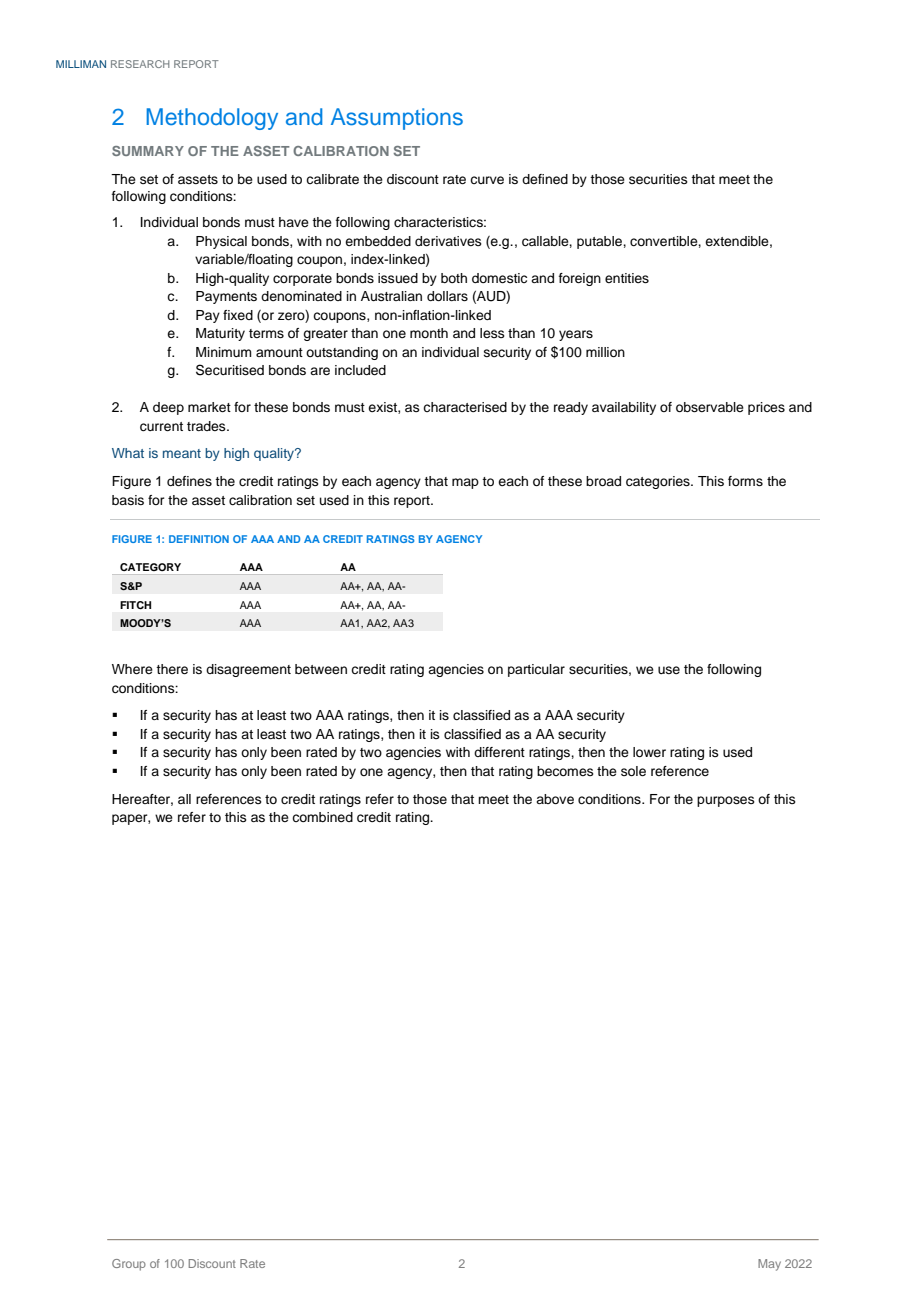 Image resolution: width=924 pixels, height=1307 pixels. I want to click on May, so click(769, 1265).
